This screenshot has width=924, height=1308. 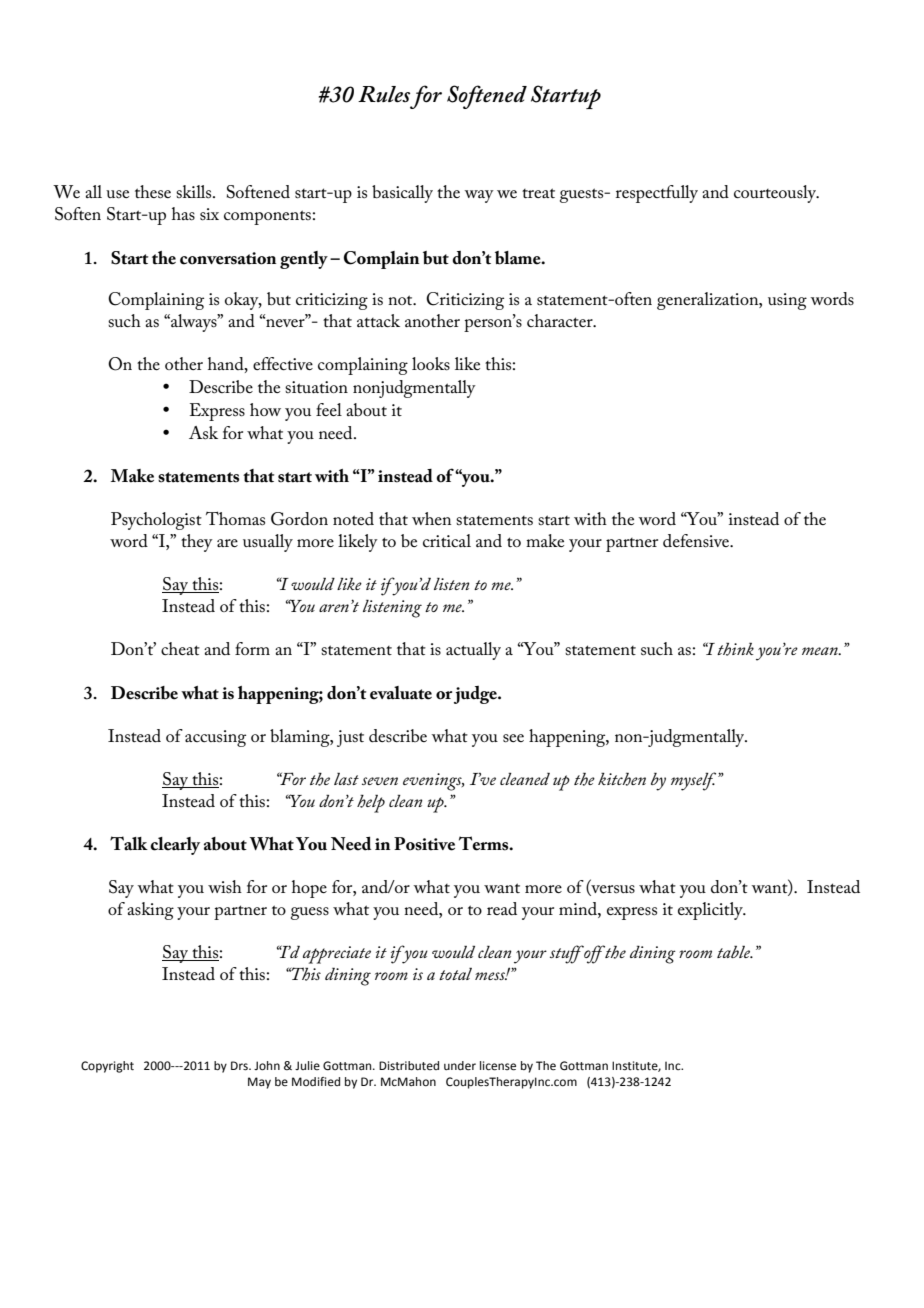 I want to click on under, so click(x=460, y=1066).
